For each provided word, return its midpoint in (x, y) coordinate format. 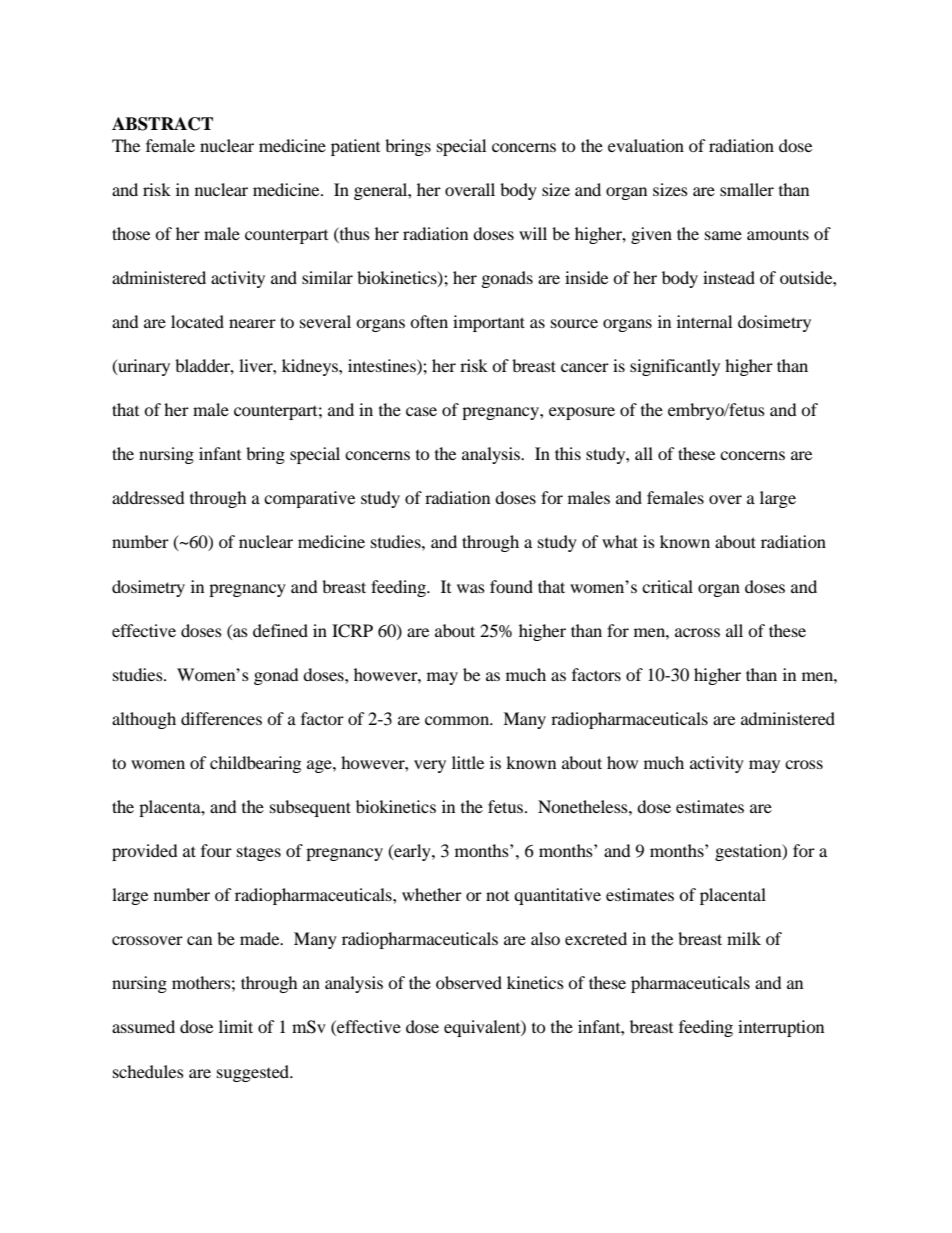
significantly (675, 367)
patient (355, 147)
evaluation (646, 145)
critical (667, 586)
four (216, 850)
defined (280, 630)
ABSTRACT (162, 124)
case (421, 411)
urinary (143, 367)
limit (236, 1026)
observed (469, 982)
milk (744, 938)
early (412, 852)
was (471, 588)
